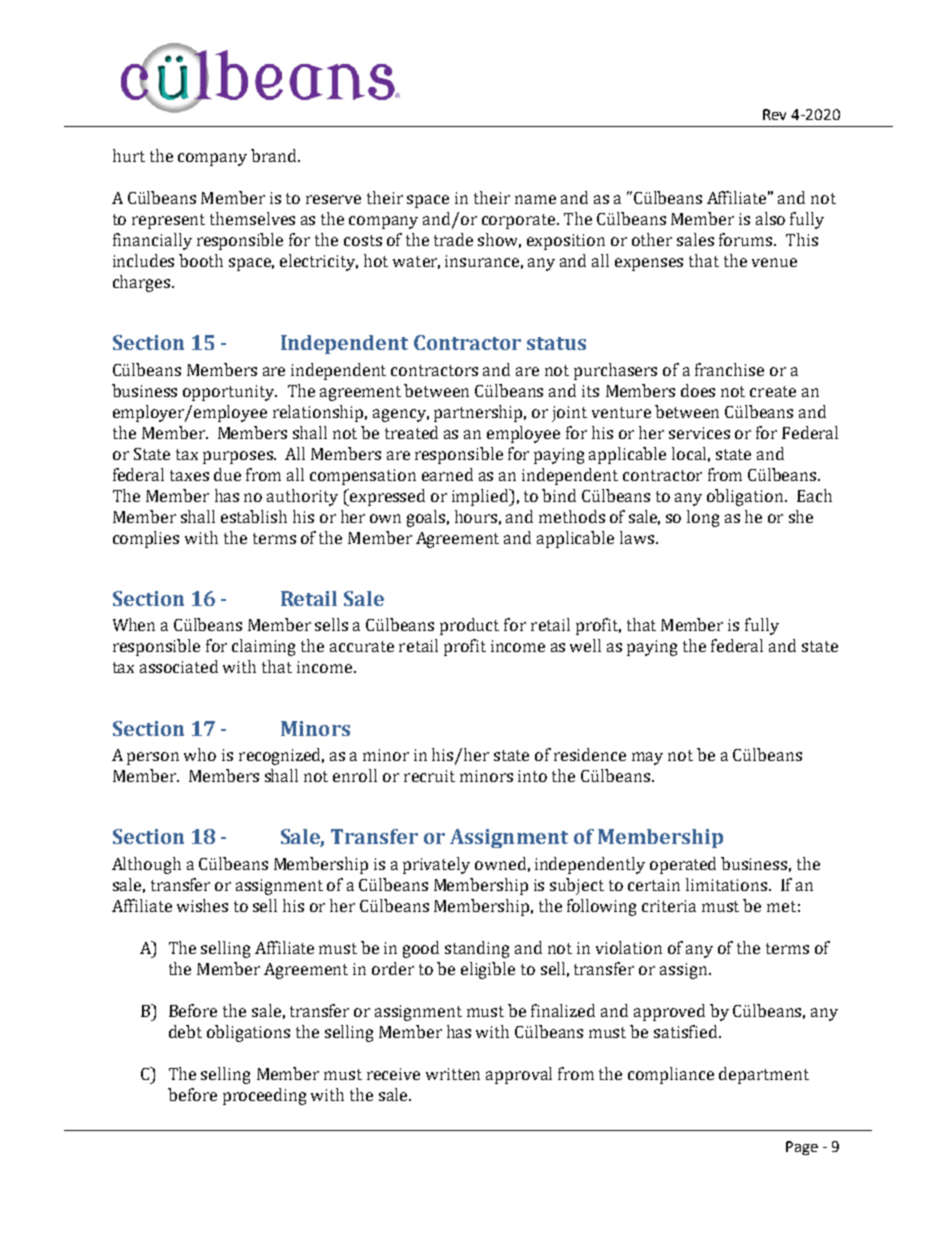  What do you see at coordinates (264, 1096) in the image?
I see `proceeding` at bounding box center [264, 1096].
